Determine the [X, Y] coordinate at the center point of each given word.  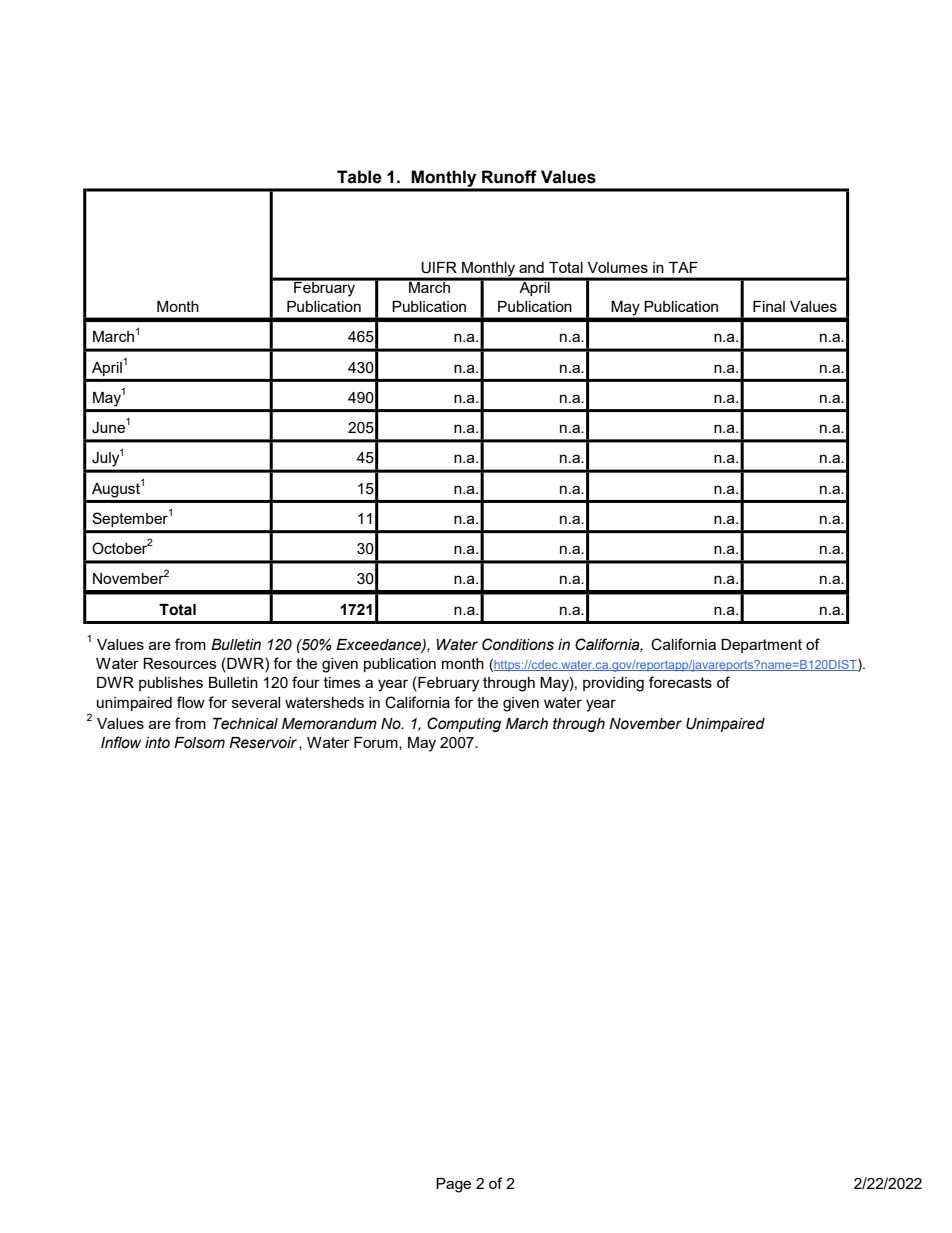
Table [359, 177]
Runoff [509, 177]
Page [453, 1185]
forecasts [680, 682]
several [256, 702]
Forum [377, 743]
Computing [464, 724]
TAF [683, 267]
